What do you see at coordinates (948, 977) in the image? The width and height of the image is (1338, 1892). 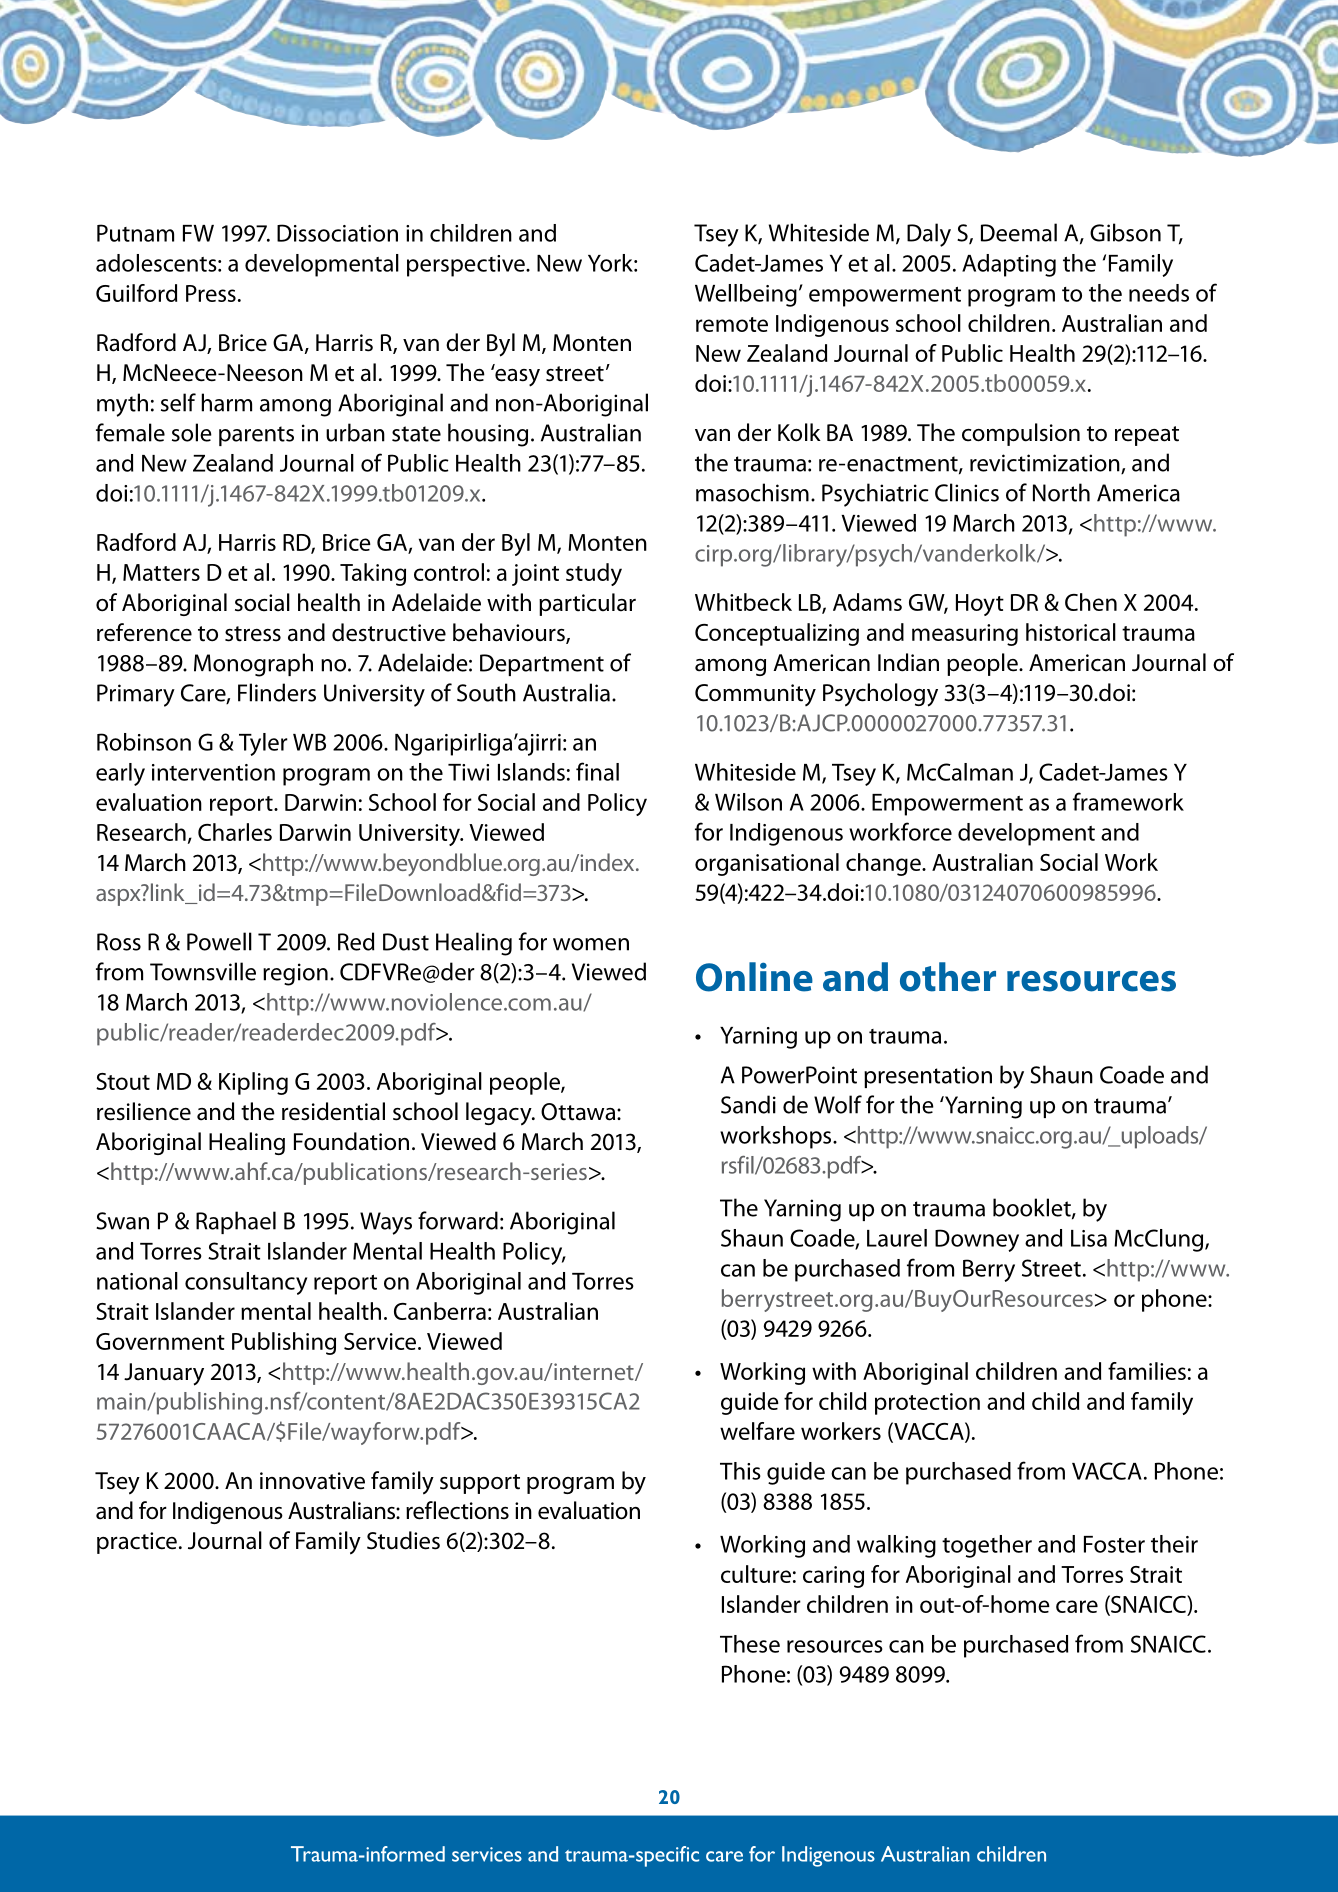 I see `other` at bounding box center [948, 977].
